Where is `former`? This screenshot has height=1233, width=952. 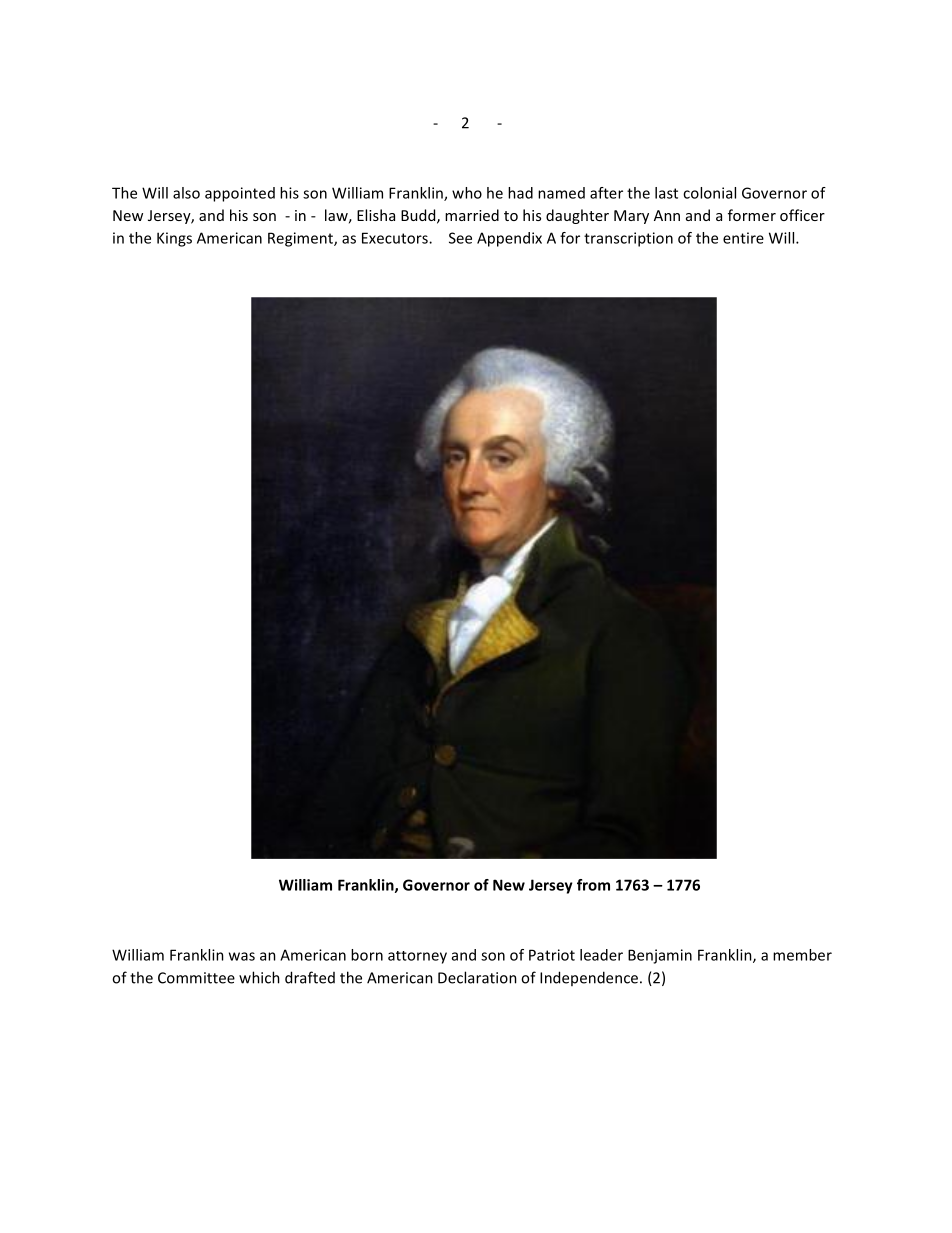 former is located at coordinates (752, 215).
